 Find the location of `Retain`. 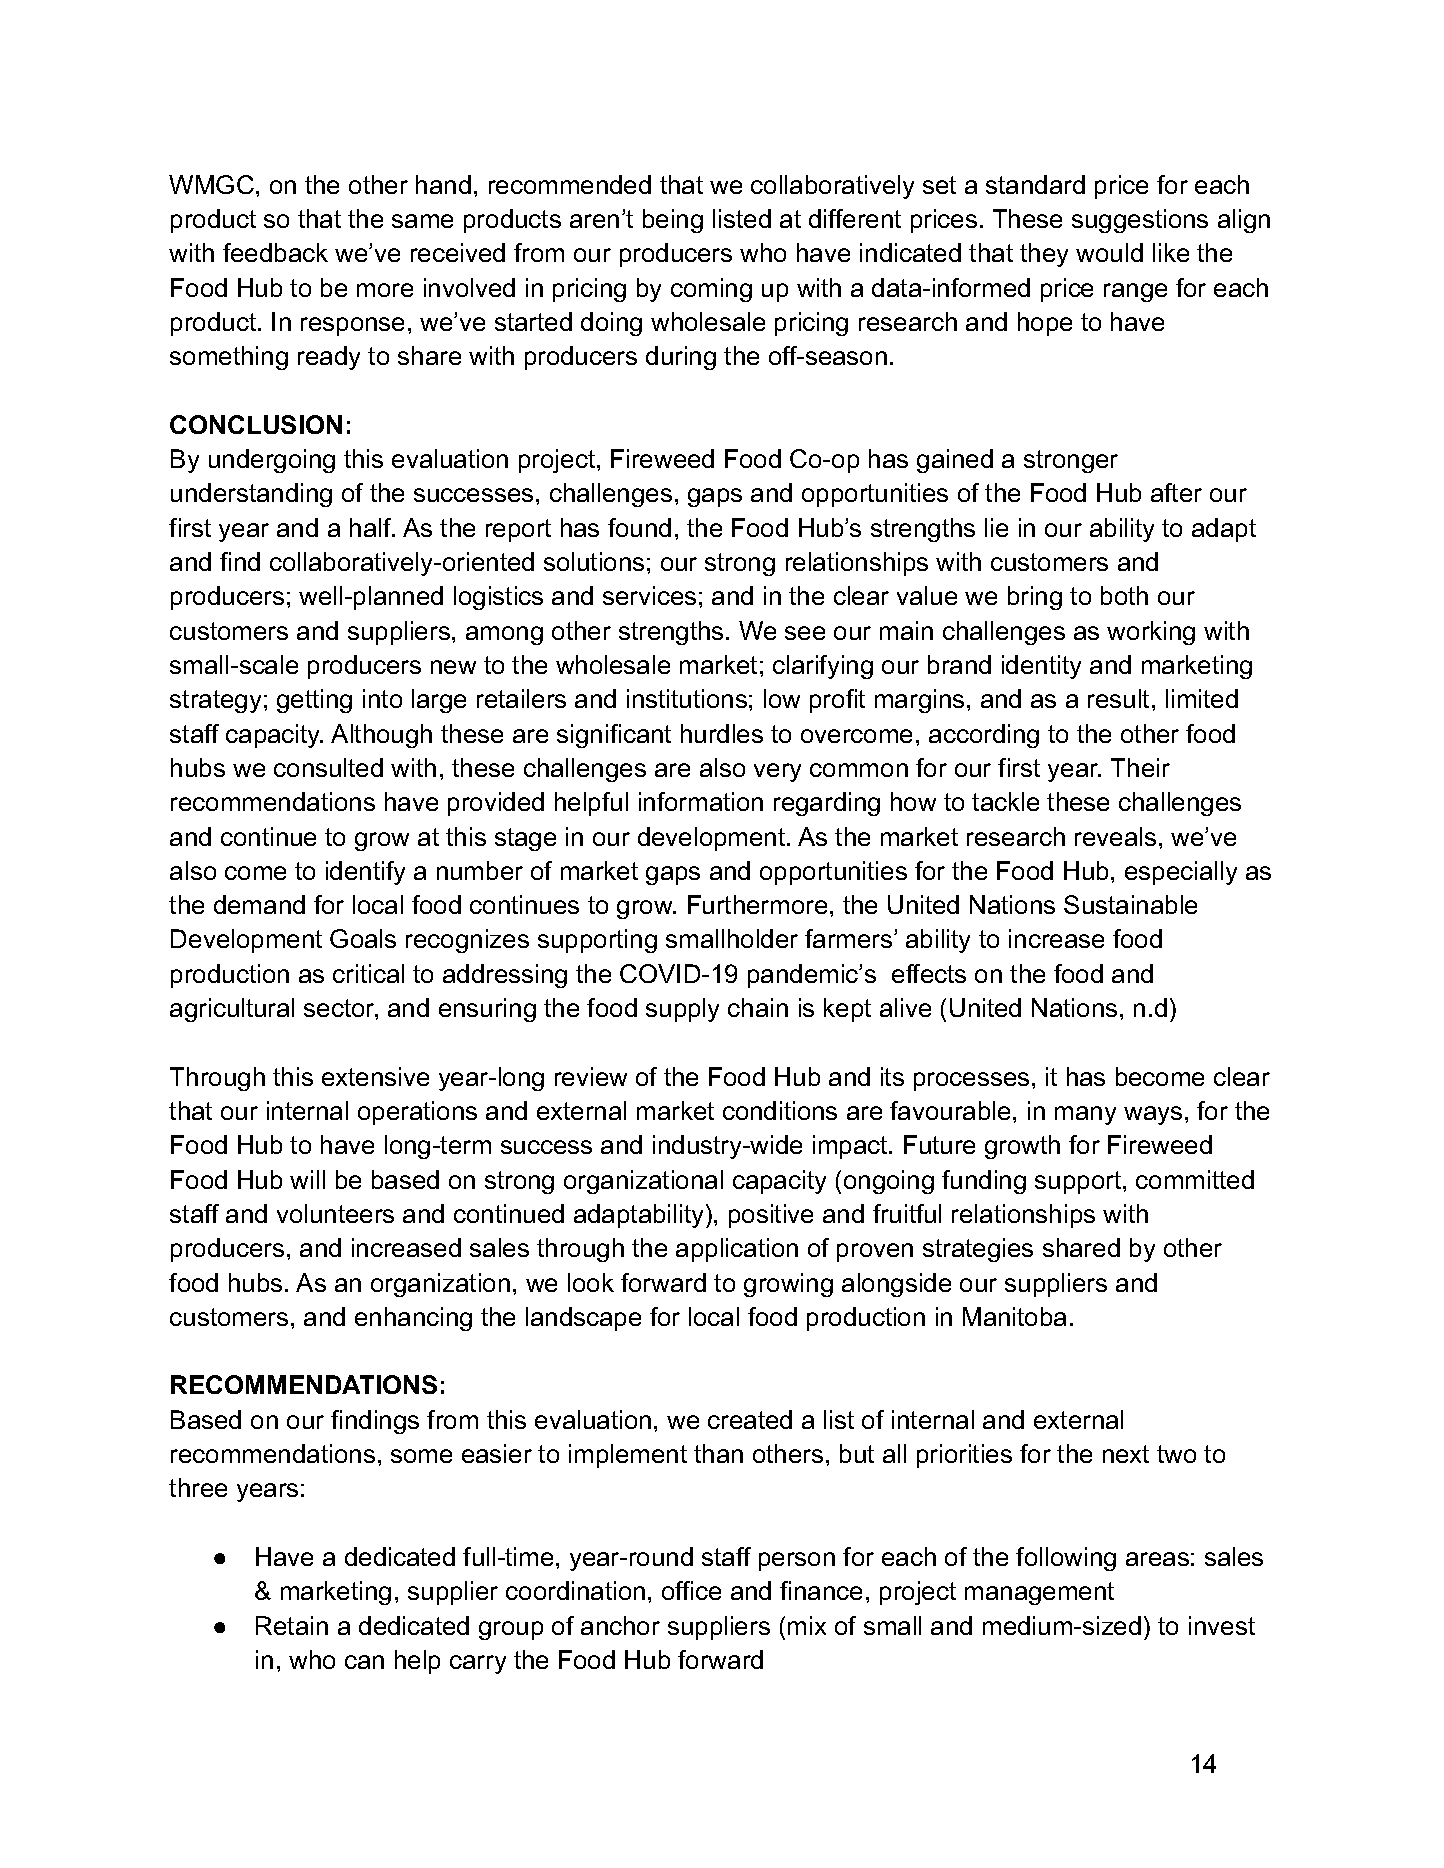

Retain is located at coordinates (292, 1625).
